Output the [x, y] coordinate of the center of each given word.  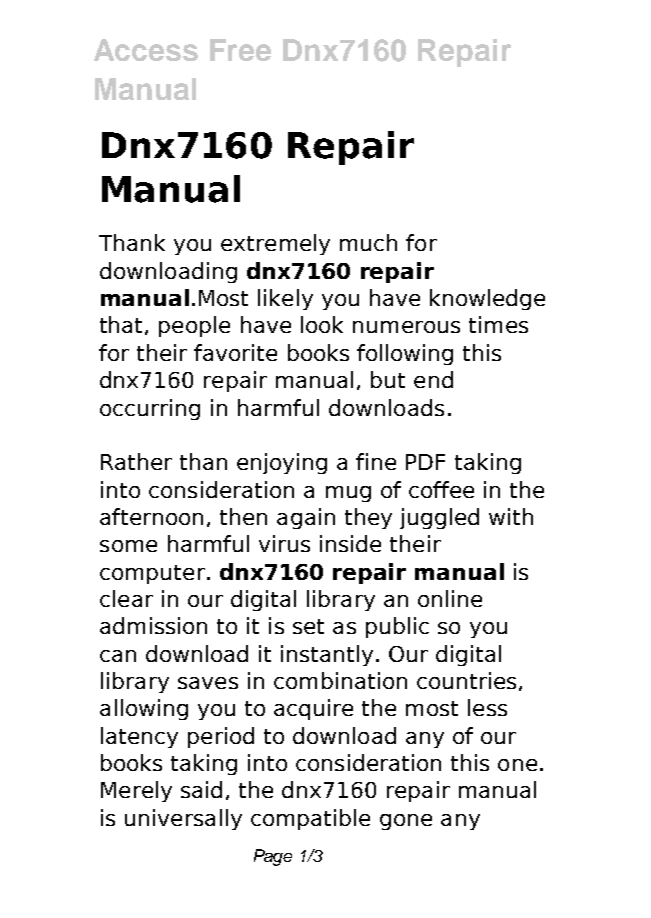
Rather [136, 461]
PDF [425, 462]
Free [240, 50]
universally [183, 819]
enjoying [282, 463]
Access [146, 50]
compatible [310, 819]
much [368, 242]
